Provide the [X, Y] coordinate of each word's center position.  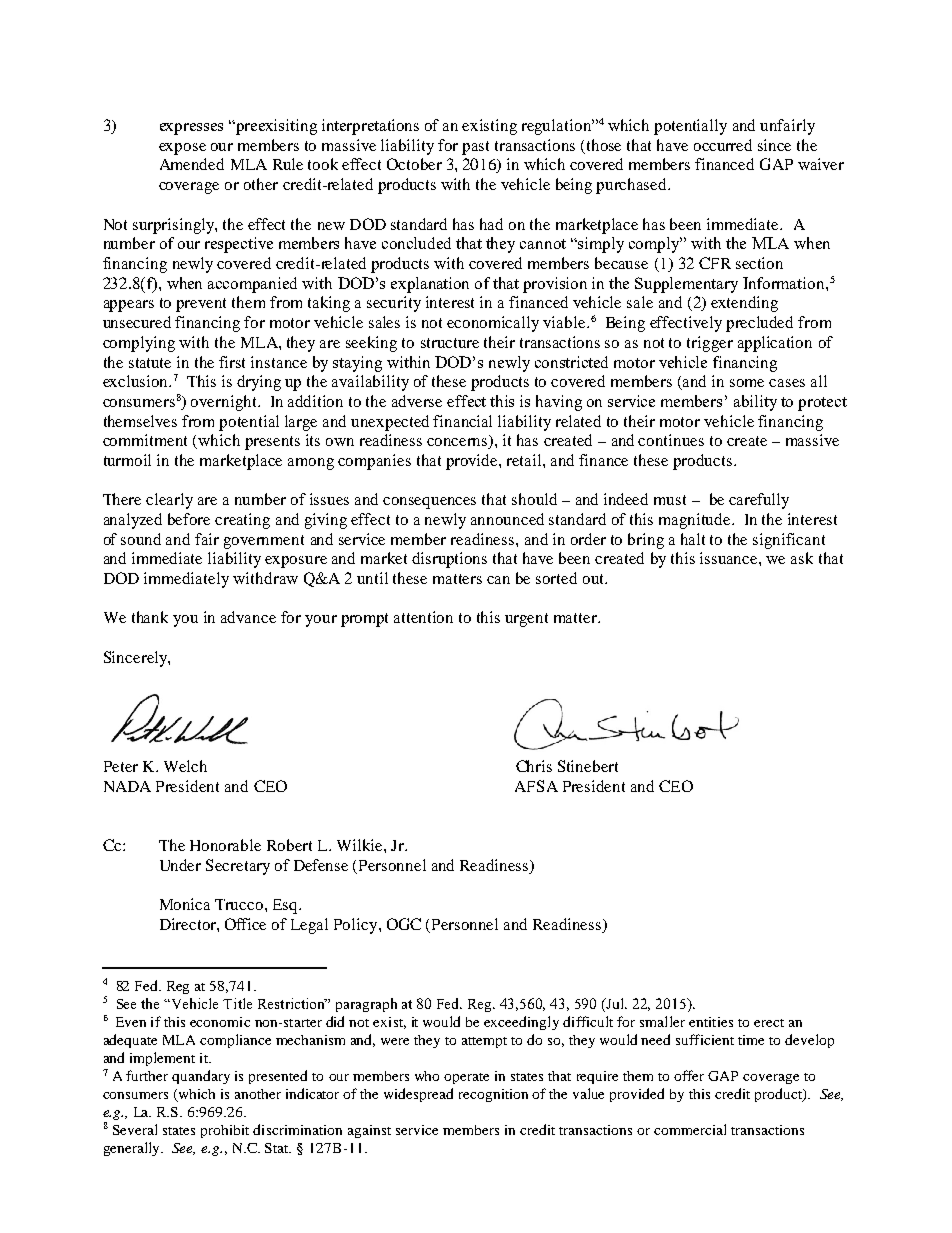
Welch [185, 766]
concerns [458, 443]
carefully [759, 501]
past [475, 148]
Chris [534, 766]
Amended [192, 164]
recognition [493, 1095]
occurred [723, 145]
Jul [616, 1003]
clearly [169, 501]
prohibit [225, 1131]
